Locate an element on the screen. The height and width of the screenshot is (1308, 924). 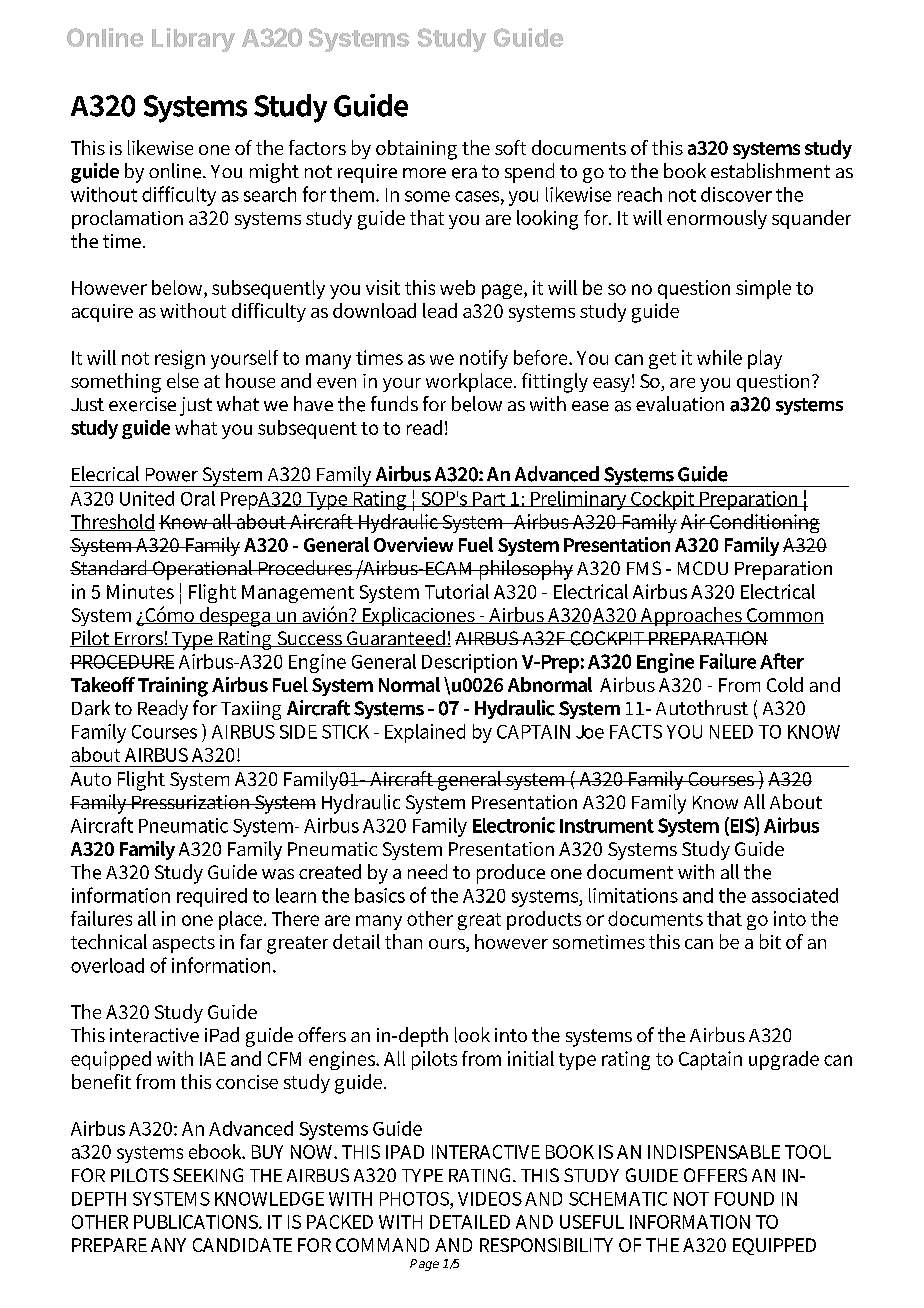
Library is located at coordinates (193, 40).
